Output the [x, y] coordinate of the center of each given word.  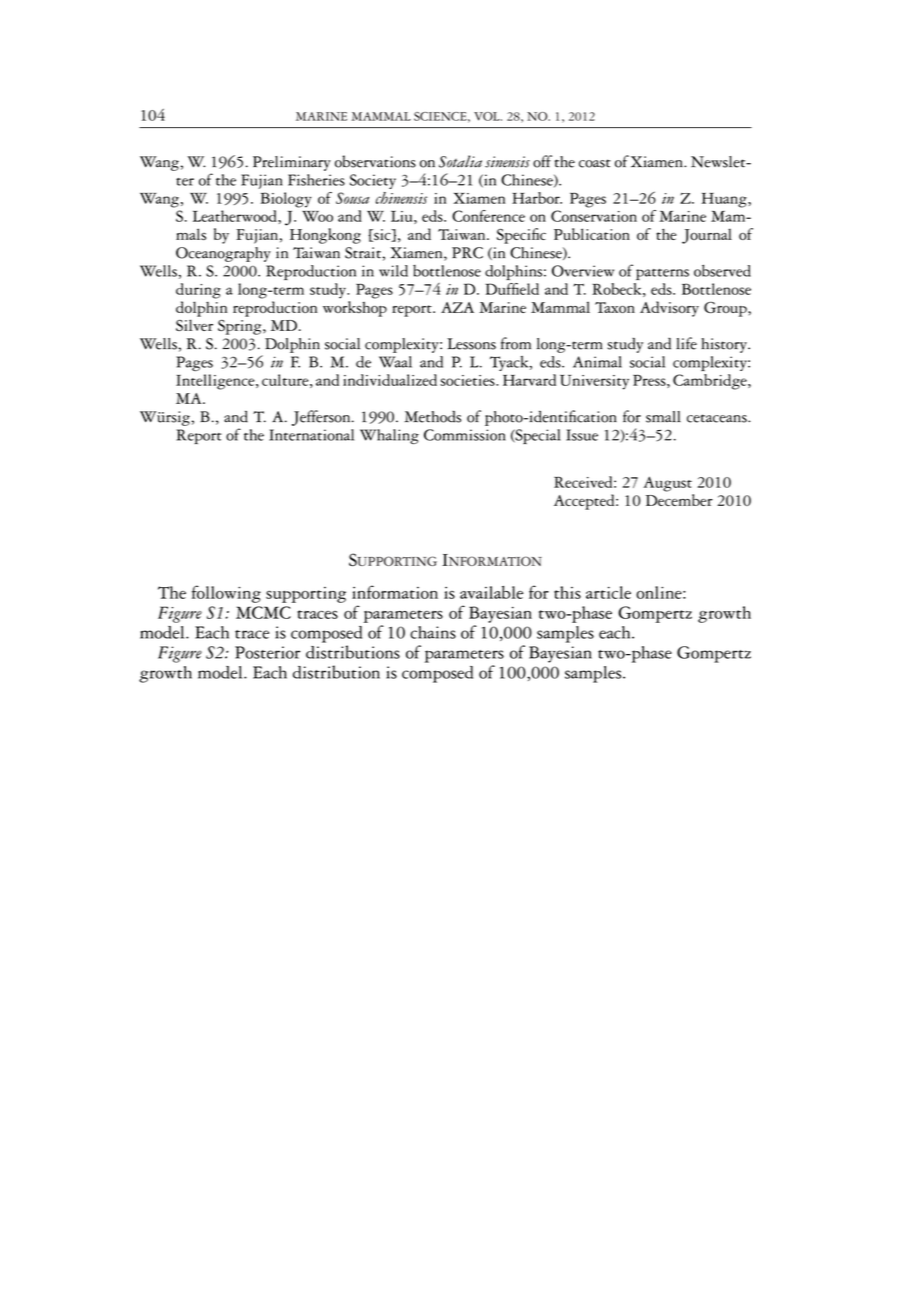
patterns [662, 274]
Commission [465, 435]
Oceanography [223, 254]
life [686, 343]
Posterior [267, 652]
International [311, 435]
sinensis [507, 162]
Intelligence [216, 382]
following [226, 594]
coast [595, 163]
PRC [467, 253]
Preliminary [292, 163]
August [667, 484]
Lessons [471, 344]
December [679, 500]
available [491, 592]
